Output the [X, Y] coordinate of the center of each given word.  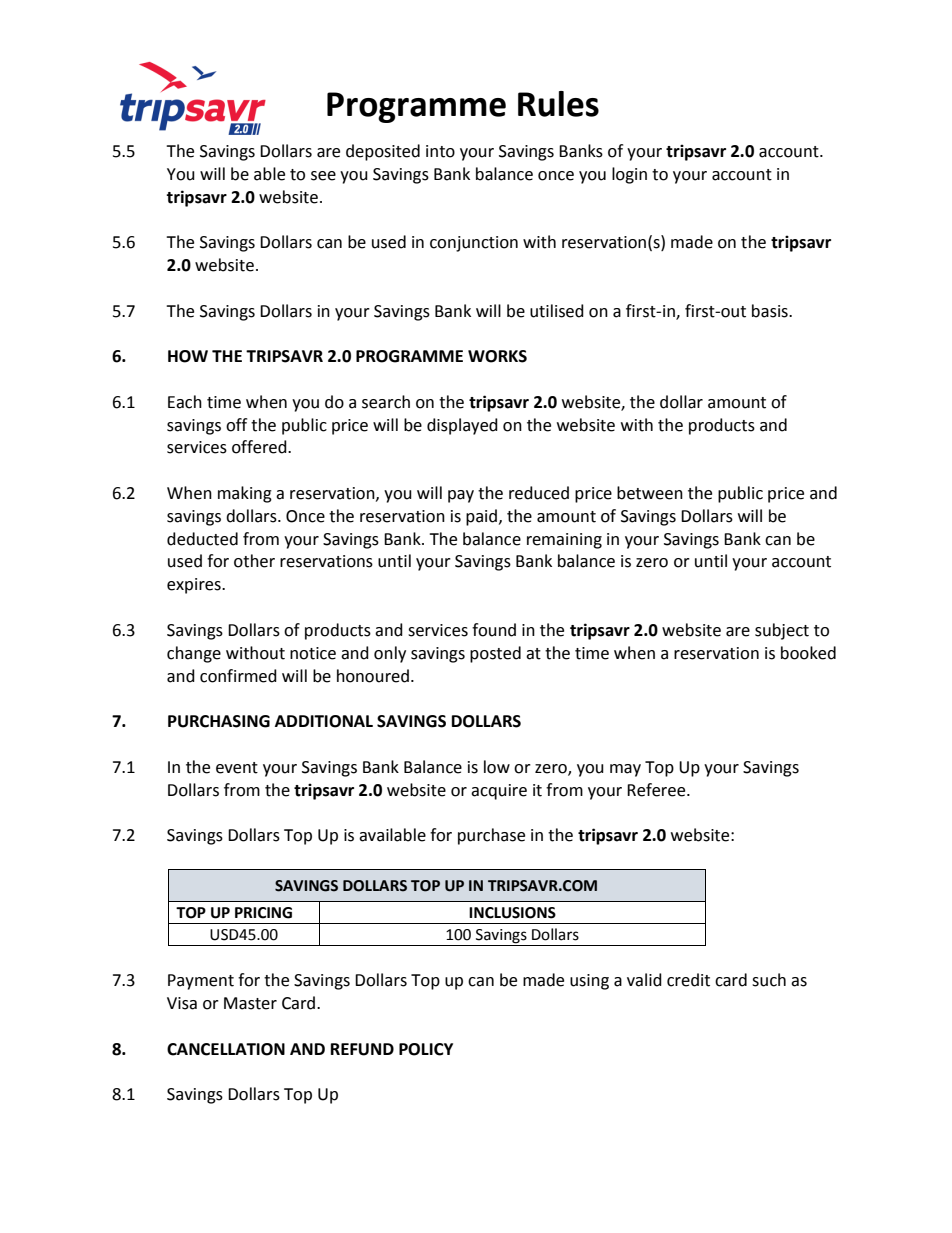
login [629, 175]
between [650, 493]
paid [481, 517]
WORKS [497, 356]
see [323, 176]
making [245, 494]
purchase [491, 836]
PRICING [263, 913]
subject [782, 631]
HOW [188, 356]
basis [771, 311]
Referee [657, 790]
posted [495, 654]
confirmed [238, 676]
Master [250, 1003]
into [440, 151]
